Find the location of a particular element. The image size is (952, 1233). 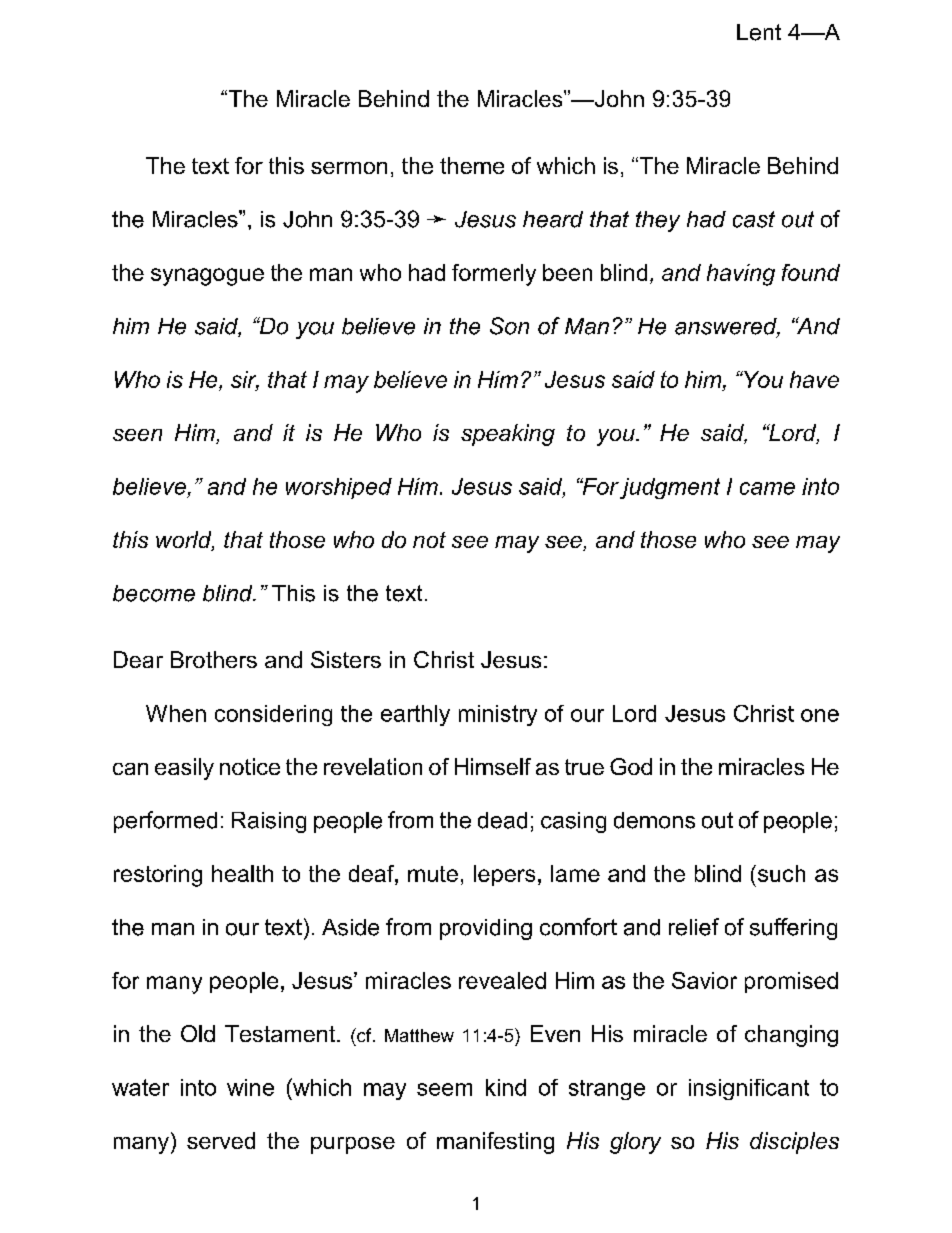

become is located at coordinates (154, 593).
